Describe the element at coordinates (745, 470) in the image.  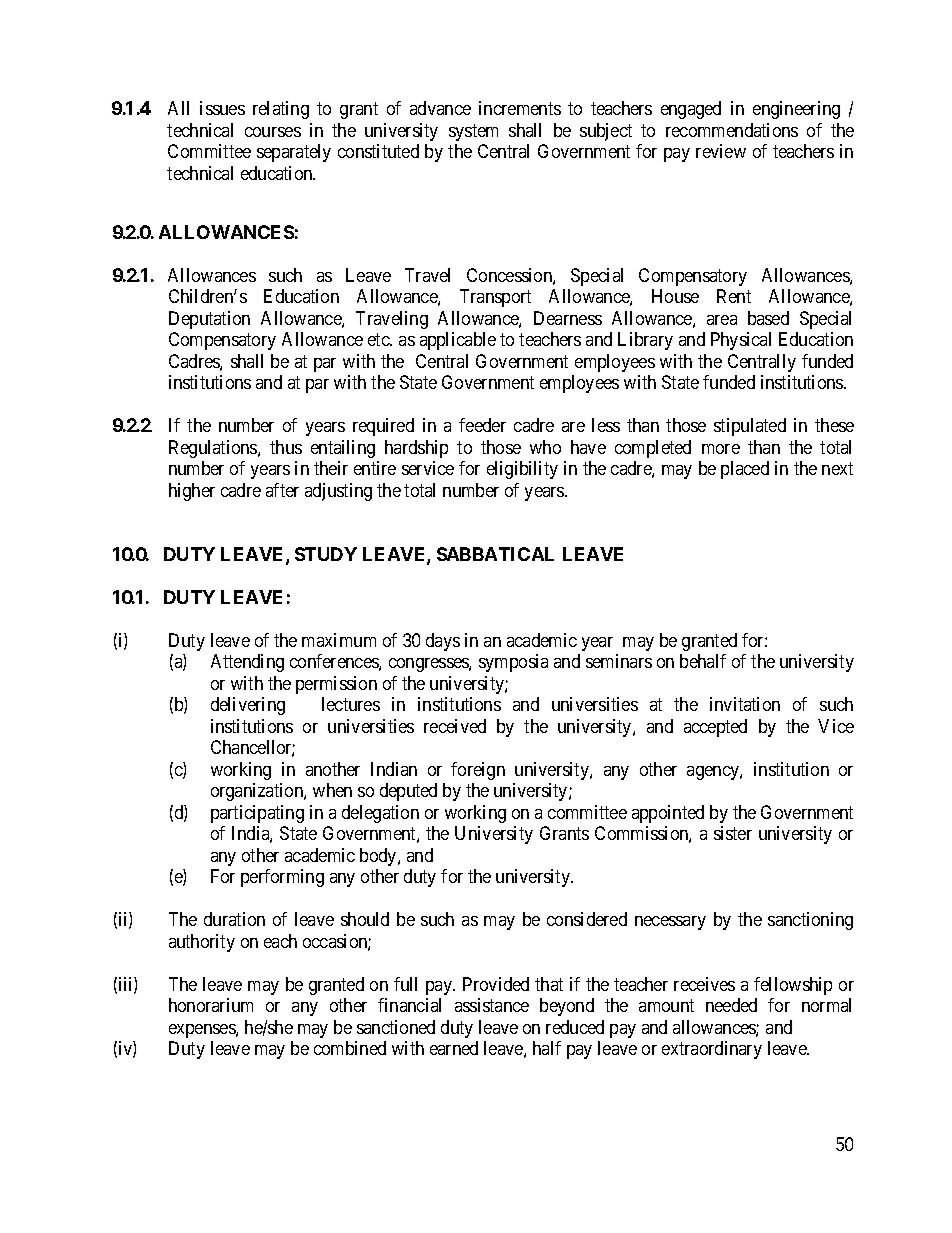
I see `placed` at that location.
